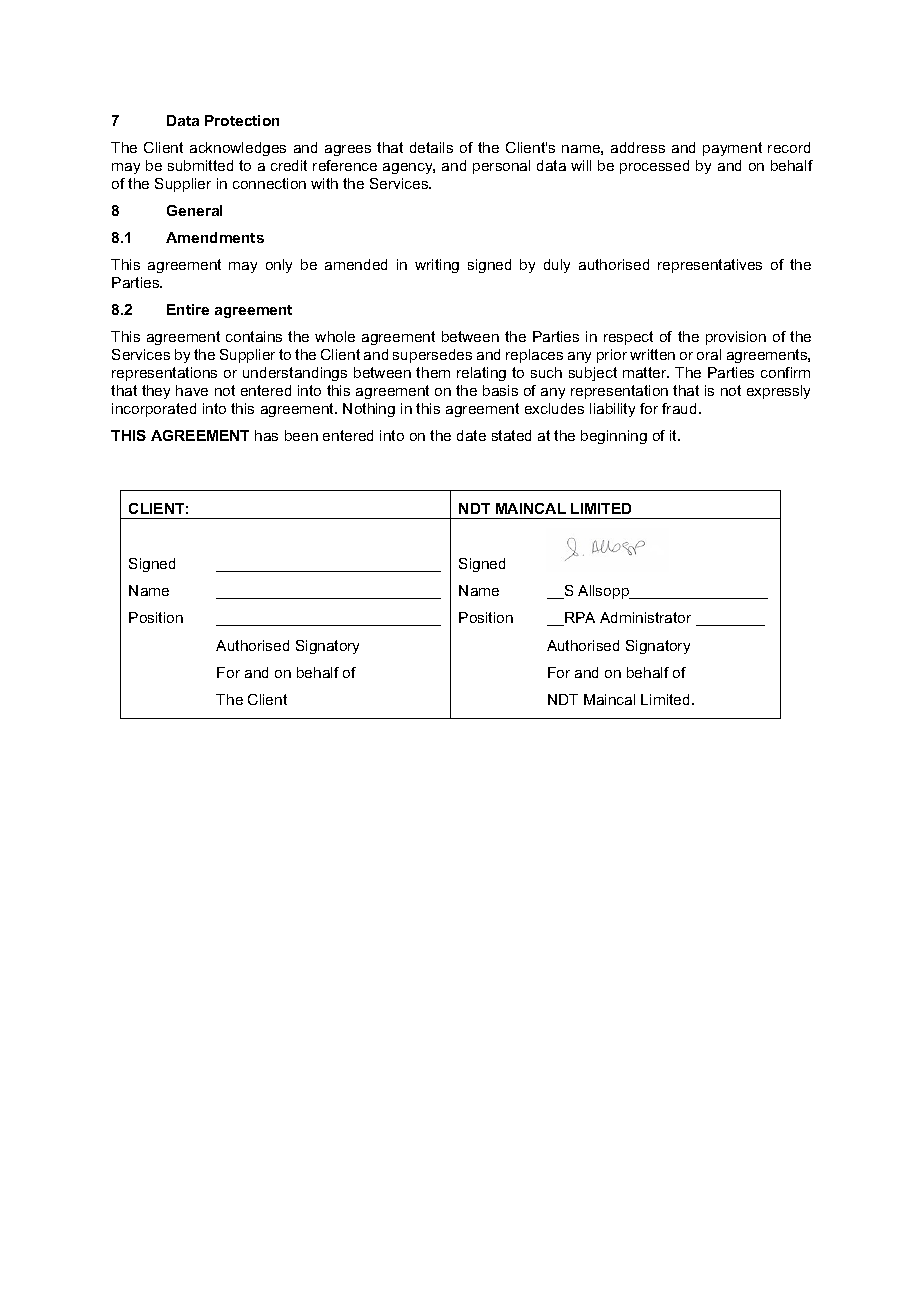 The height and width of the image is (1307, 924). Describe the element at coordinates (437, 266) in the image. I see `writing` at that location.
